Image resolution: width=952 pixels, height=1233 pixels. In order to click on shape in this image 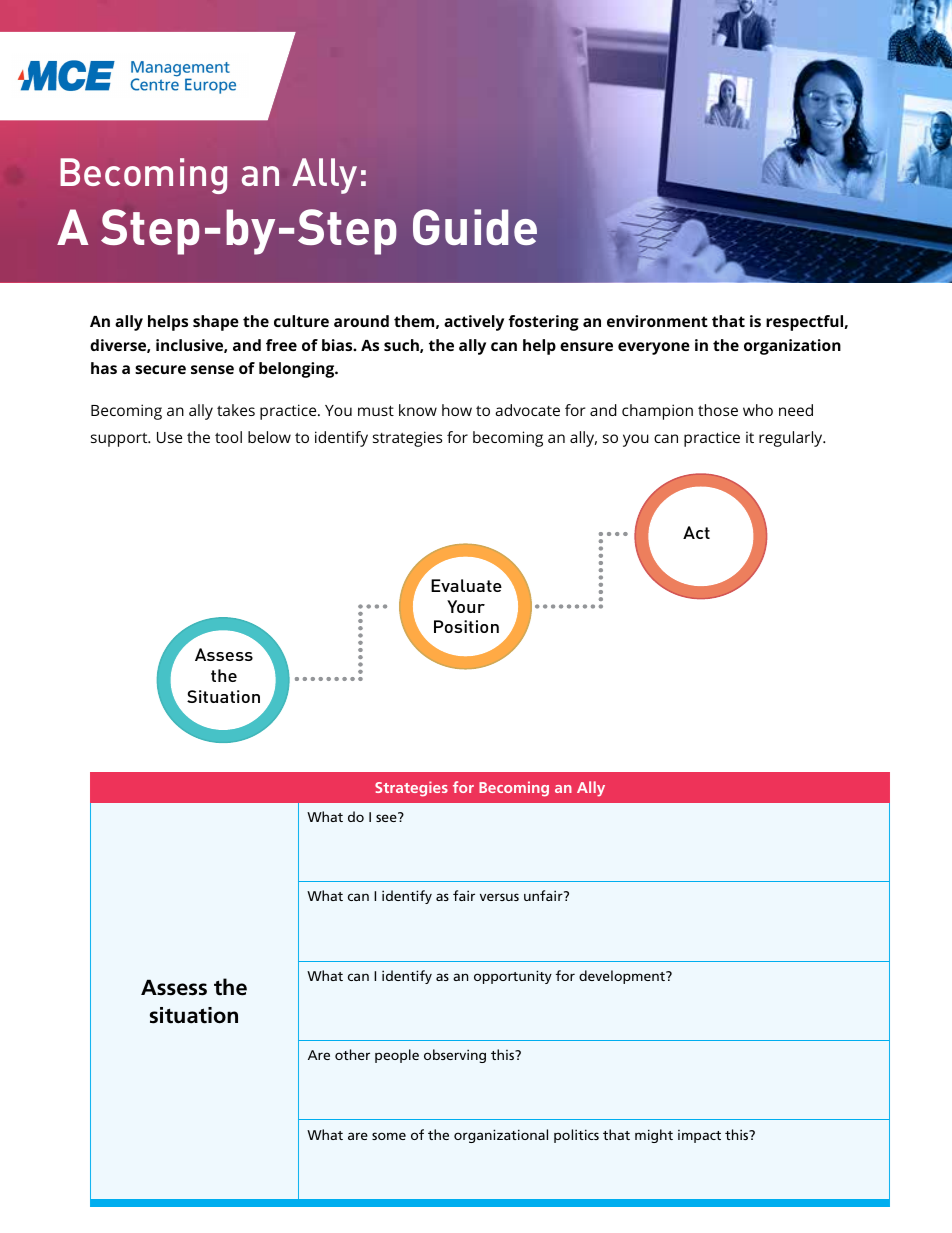, I will do `click(216, 323)`.
